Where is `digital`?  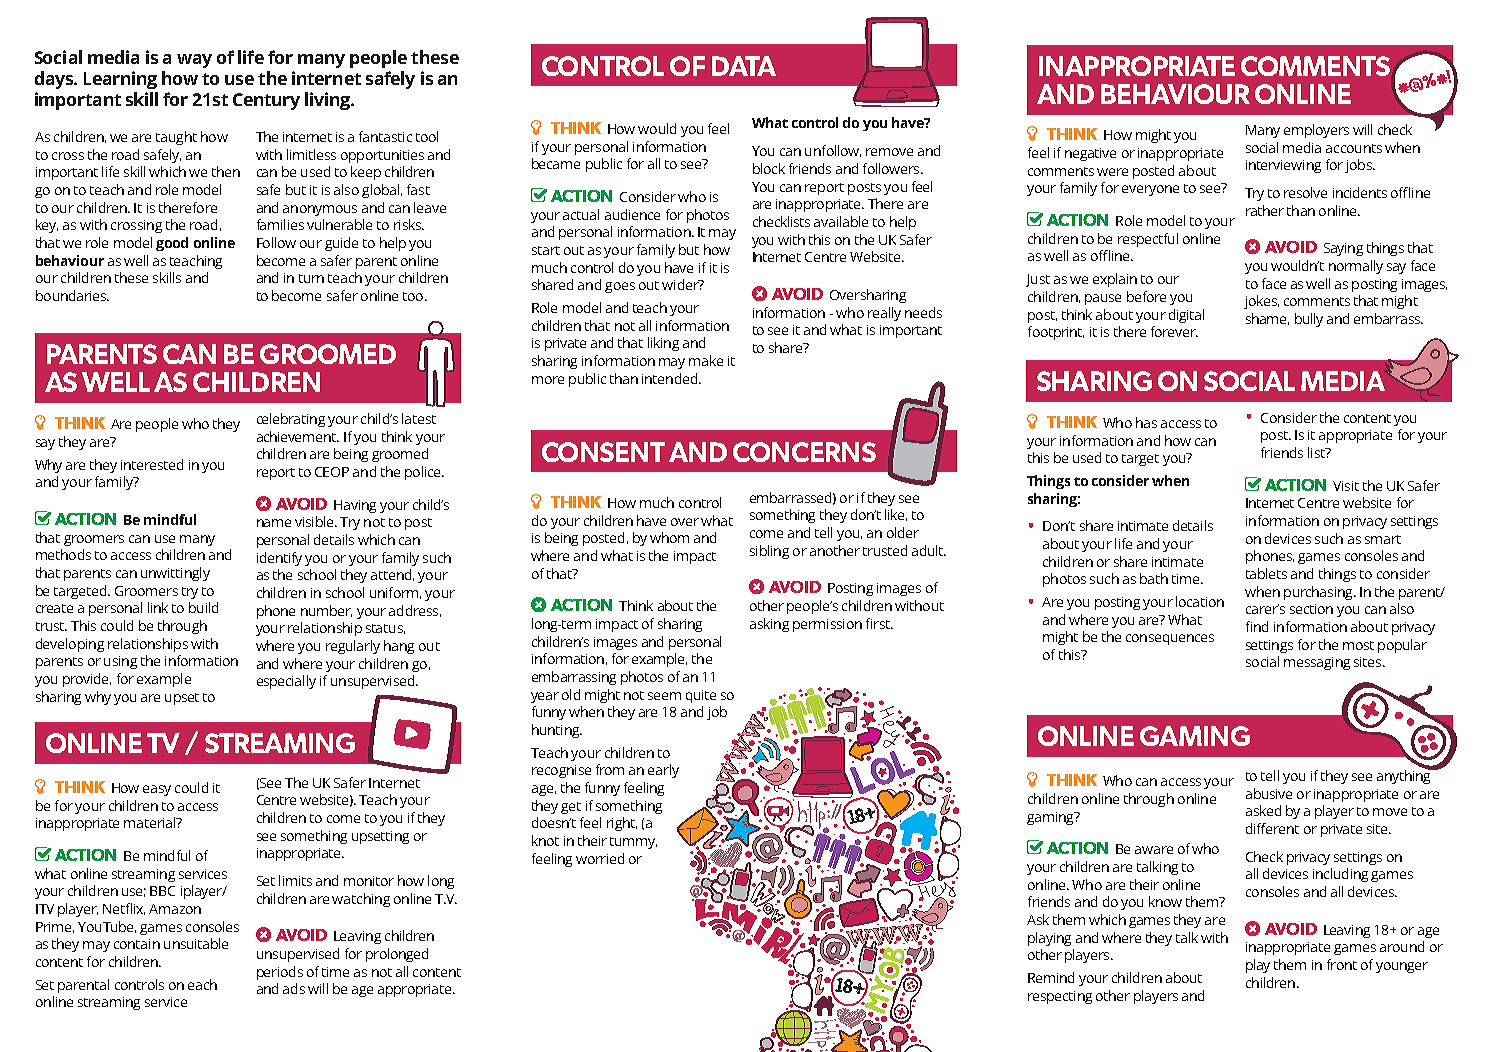 digital is located at coordinates (1186, 316).
